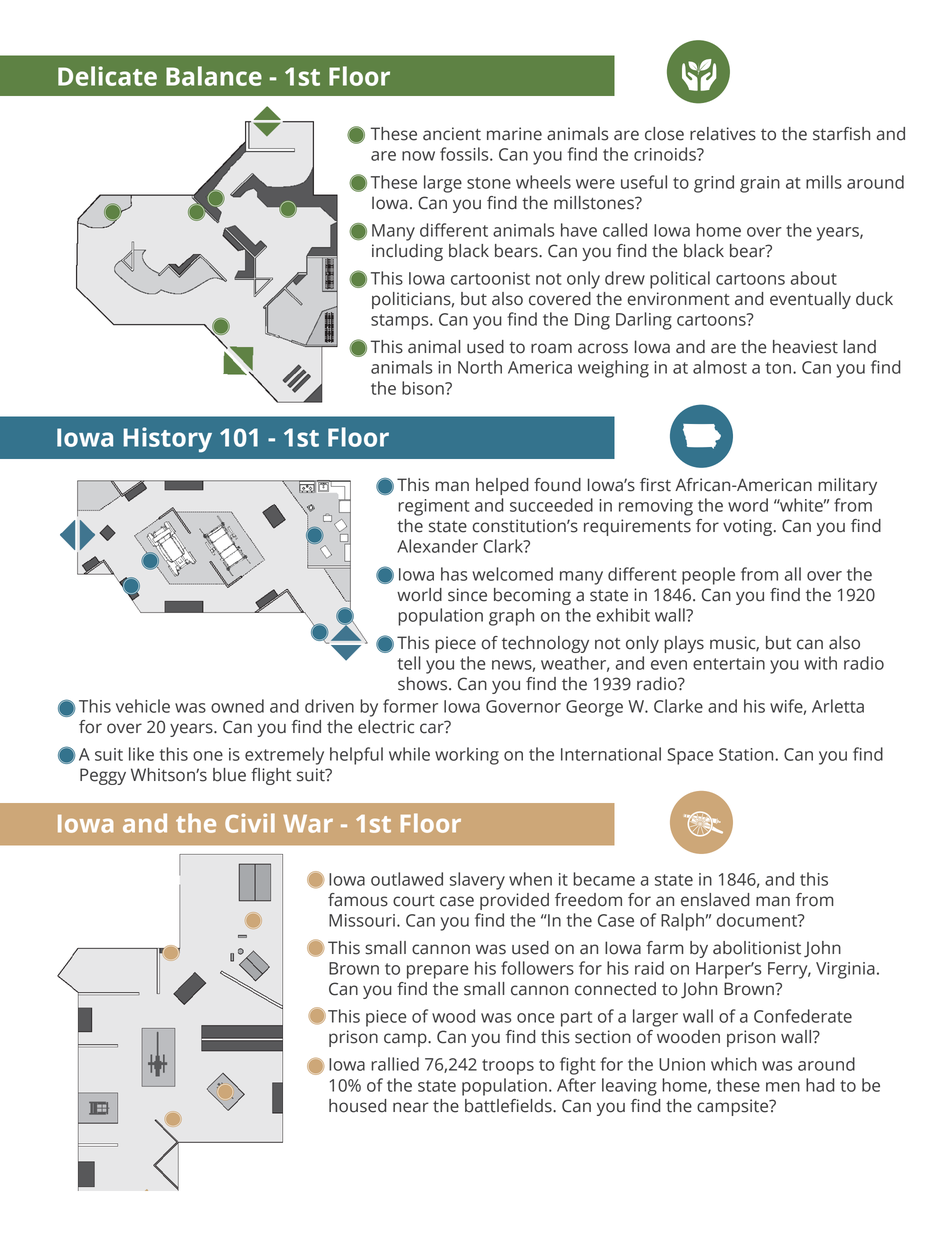 The width and height of the screenshot is (952, 1233). Describe the element at coordinates (502, 486) in the screenshot. I see `helped` at that location.
